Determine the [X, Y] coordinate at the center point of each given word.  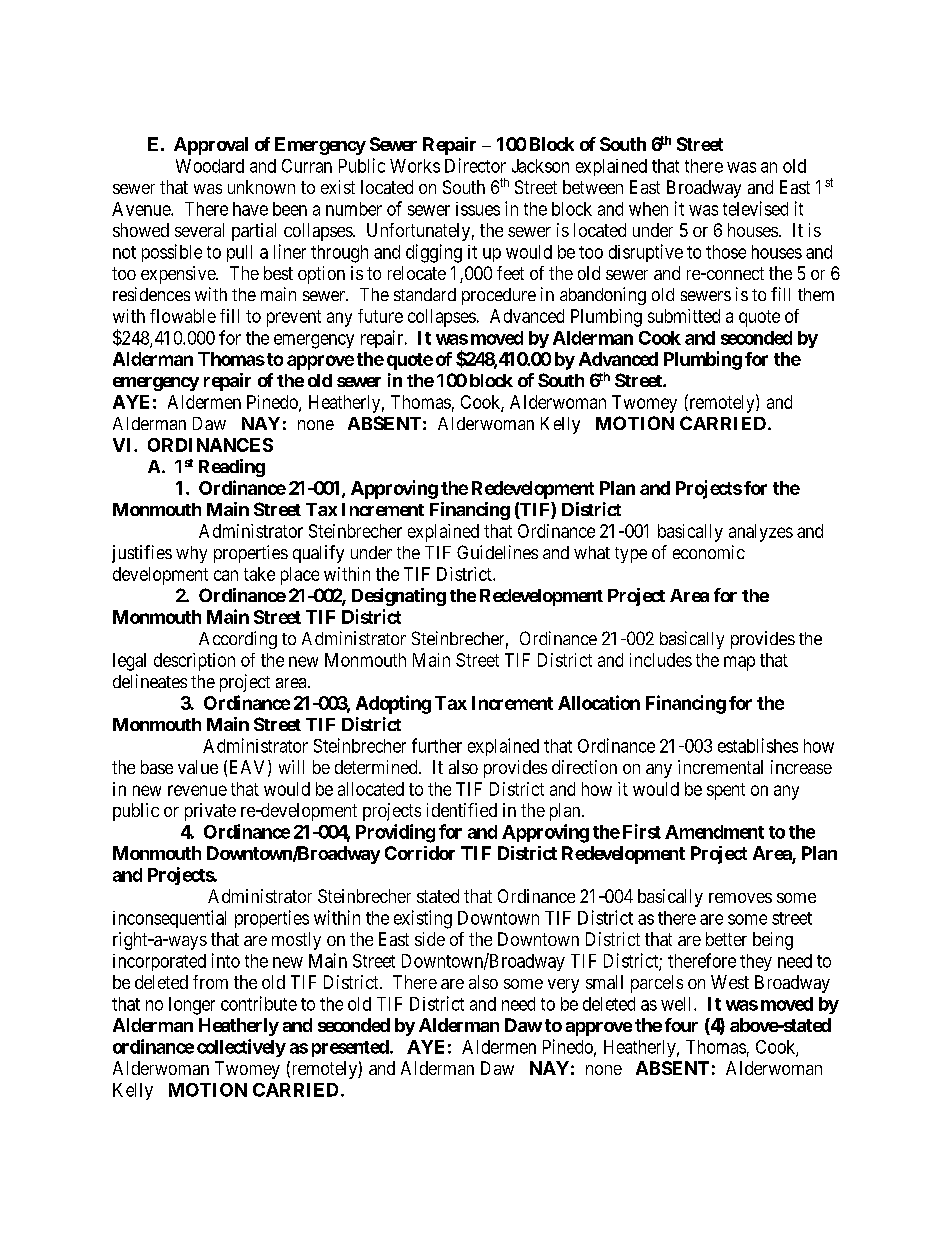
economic [709, 552]
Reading [232, 468]
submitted [684, 316]
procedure [499, 296]
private [210, 812]
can [226, 575]
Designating [399, 597]
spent [726, 791]
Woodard [210, 166]
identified [462, 810]
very [563, 986]
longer [192, 1006]
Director [475, 165]
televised [755, 208]
